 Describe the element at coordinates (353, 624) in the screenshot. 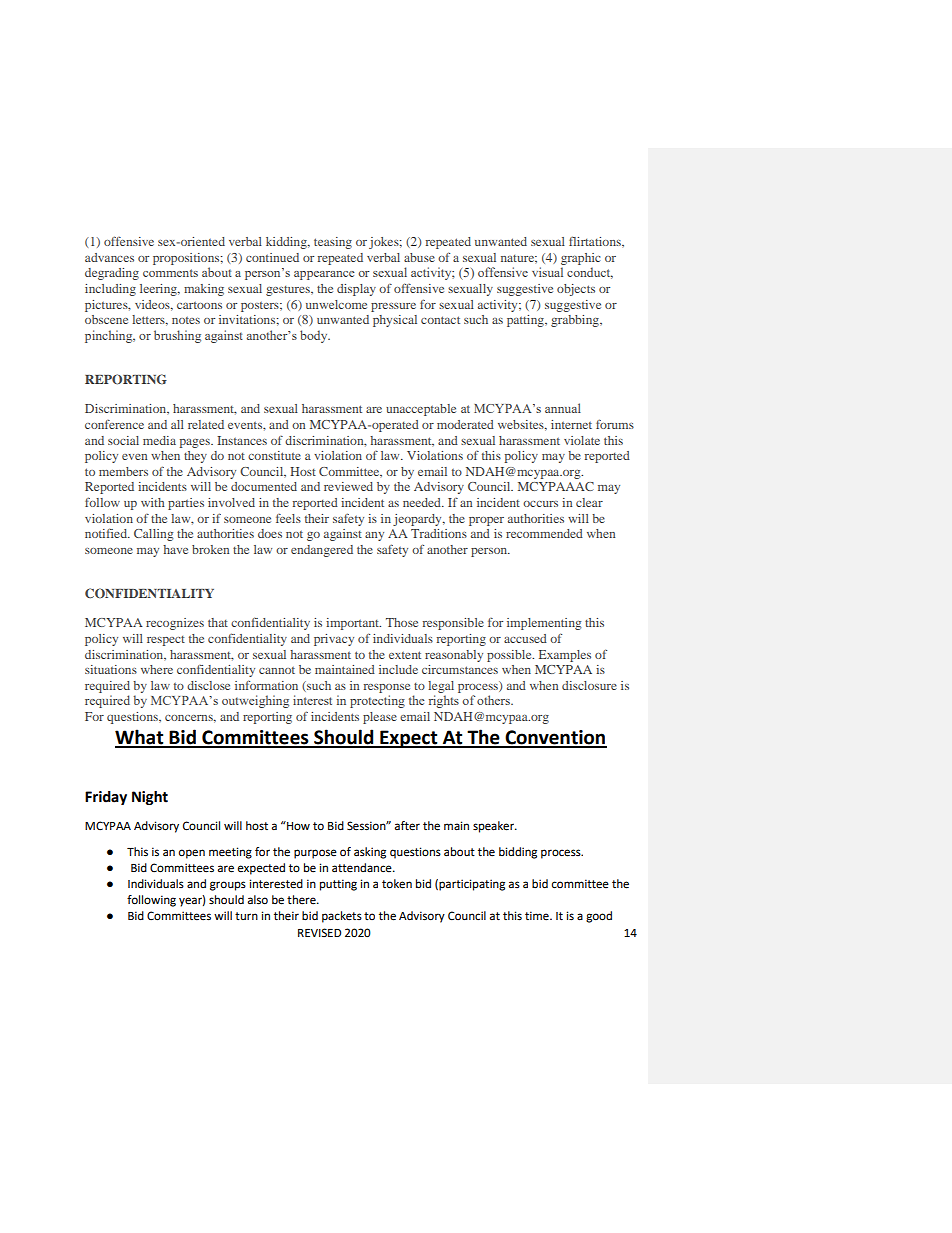

I see `important` at that location.
